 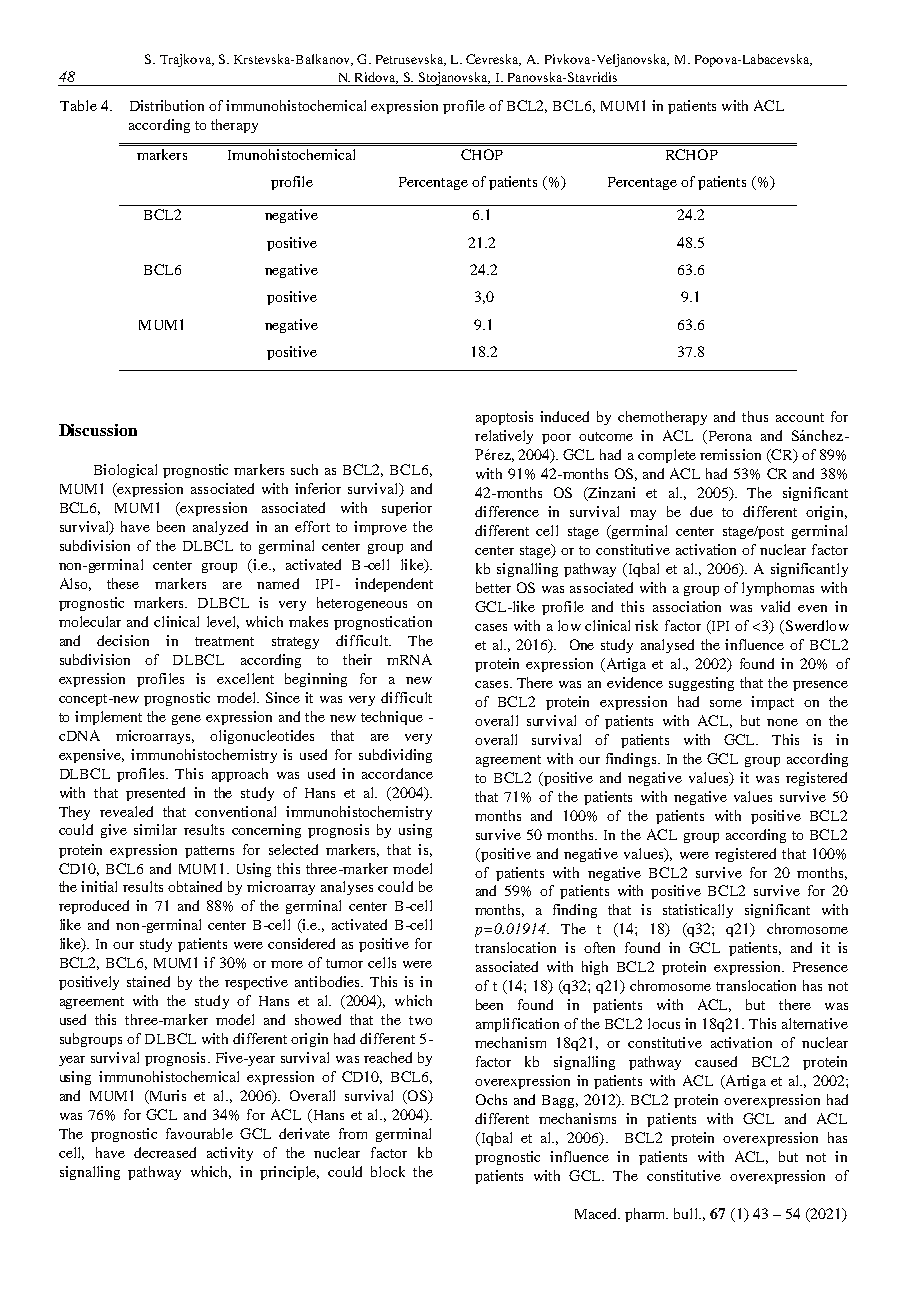 What do you see at coordinates (397, 773) in the page?
I see `accordance` at bounding box center [397, 773].
